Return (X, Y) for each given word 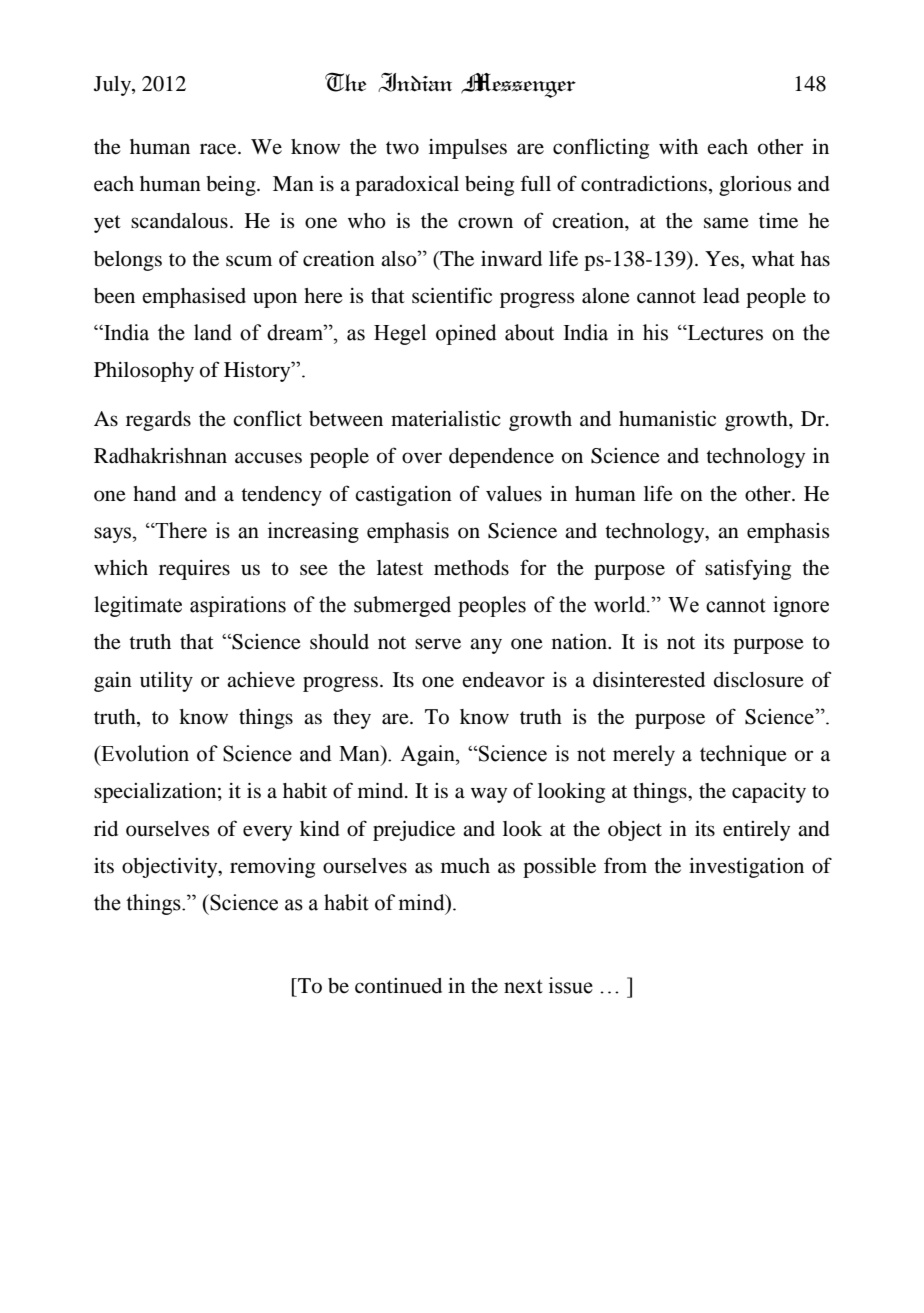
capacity (769, 793)
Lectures (724, 333)
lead (721, 296)
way (489, 795)
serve (438, 644)
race (219, 149)
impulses (468, 149)
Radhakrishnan (160, 456)
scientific (452, 295)
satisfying (748, 569)
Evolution (144, 753)
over (422, 458)
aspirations (238, 606)
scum (249, 261)
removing (272, 868)
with (678, 146)
